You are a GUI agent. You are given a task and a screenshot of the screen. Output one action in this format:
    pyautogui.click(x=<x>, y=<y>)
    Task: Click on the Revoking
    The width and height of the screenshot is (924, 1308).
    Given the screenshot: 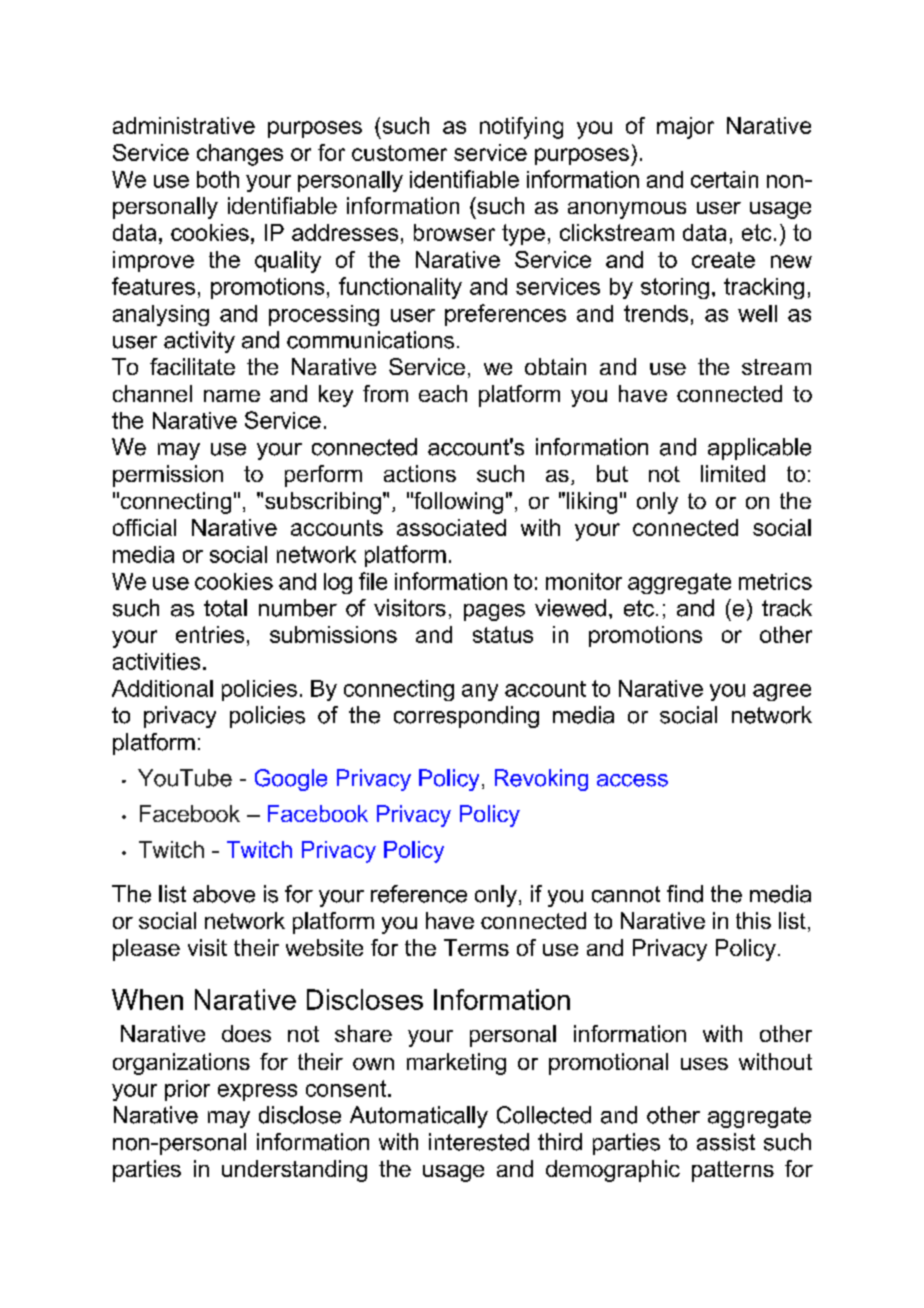 What is the action you would take?
    pyautogui.click(x=541, y=780)
